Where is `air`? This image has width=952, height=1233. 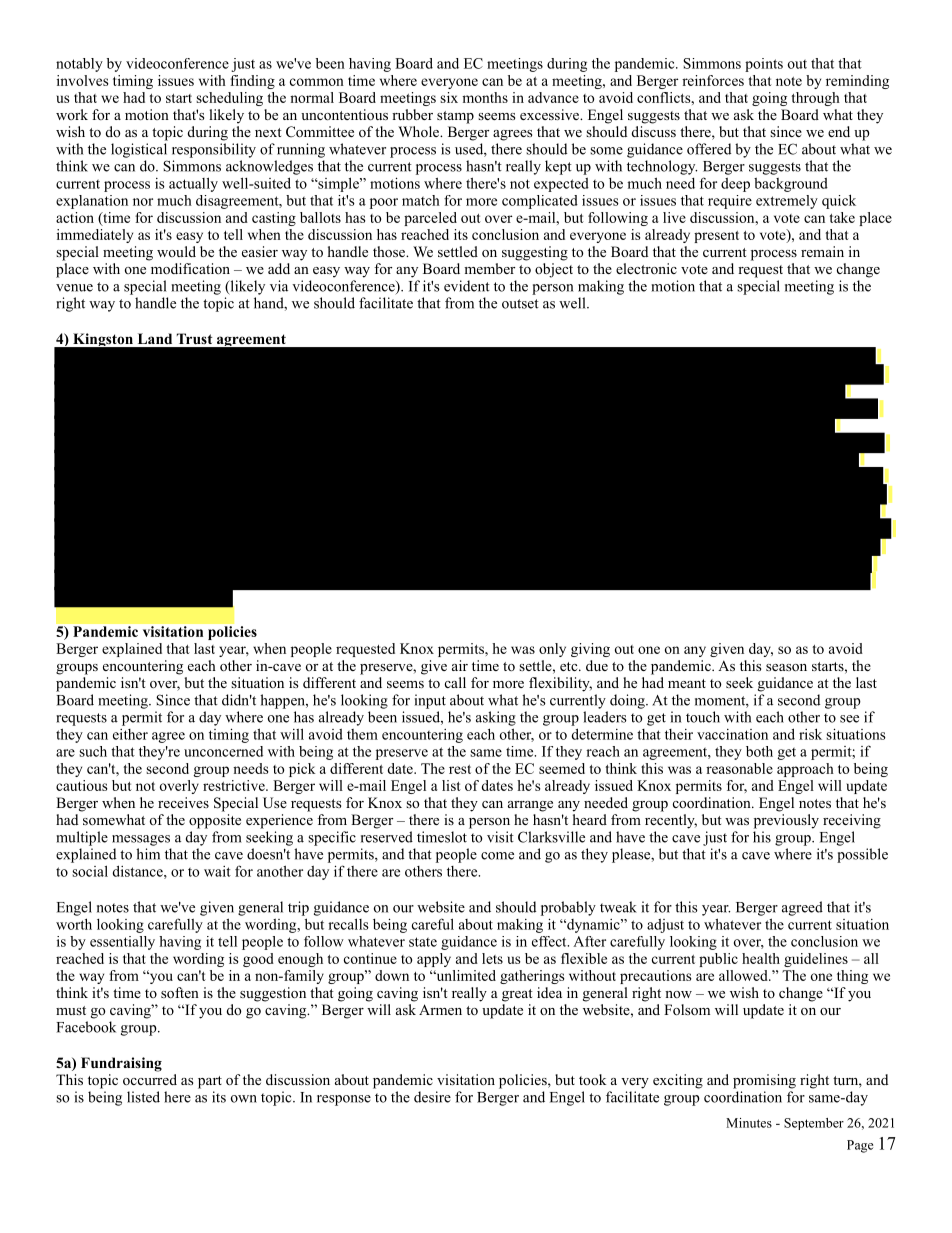 air is located at coordinates (460, 665).
